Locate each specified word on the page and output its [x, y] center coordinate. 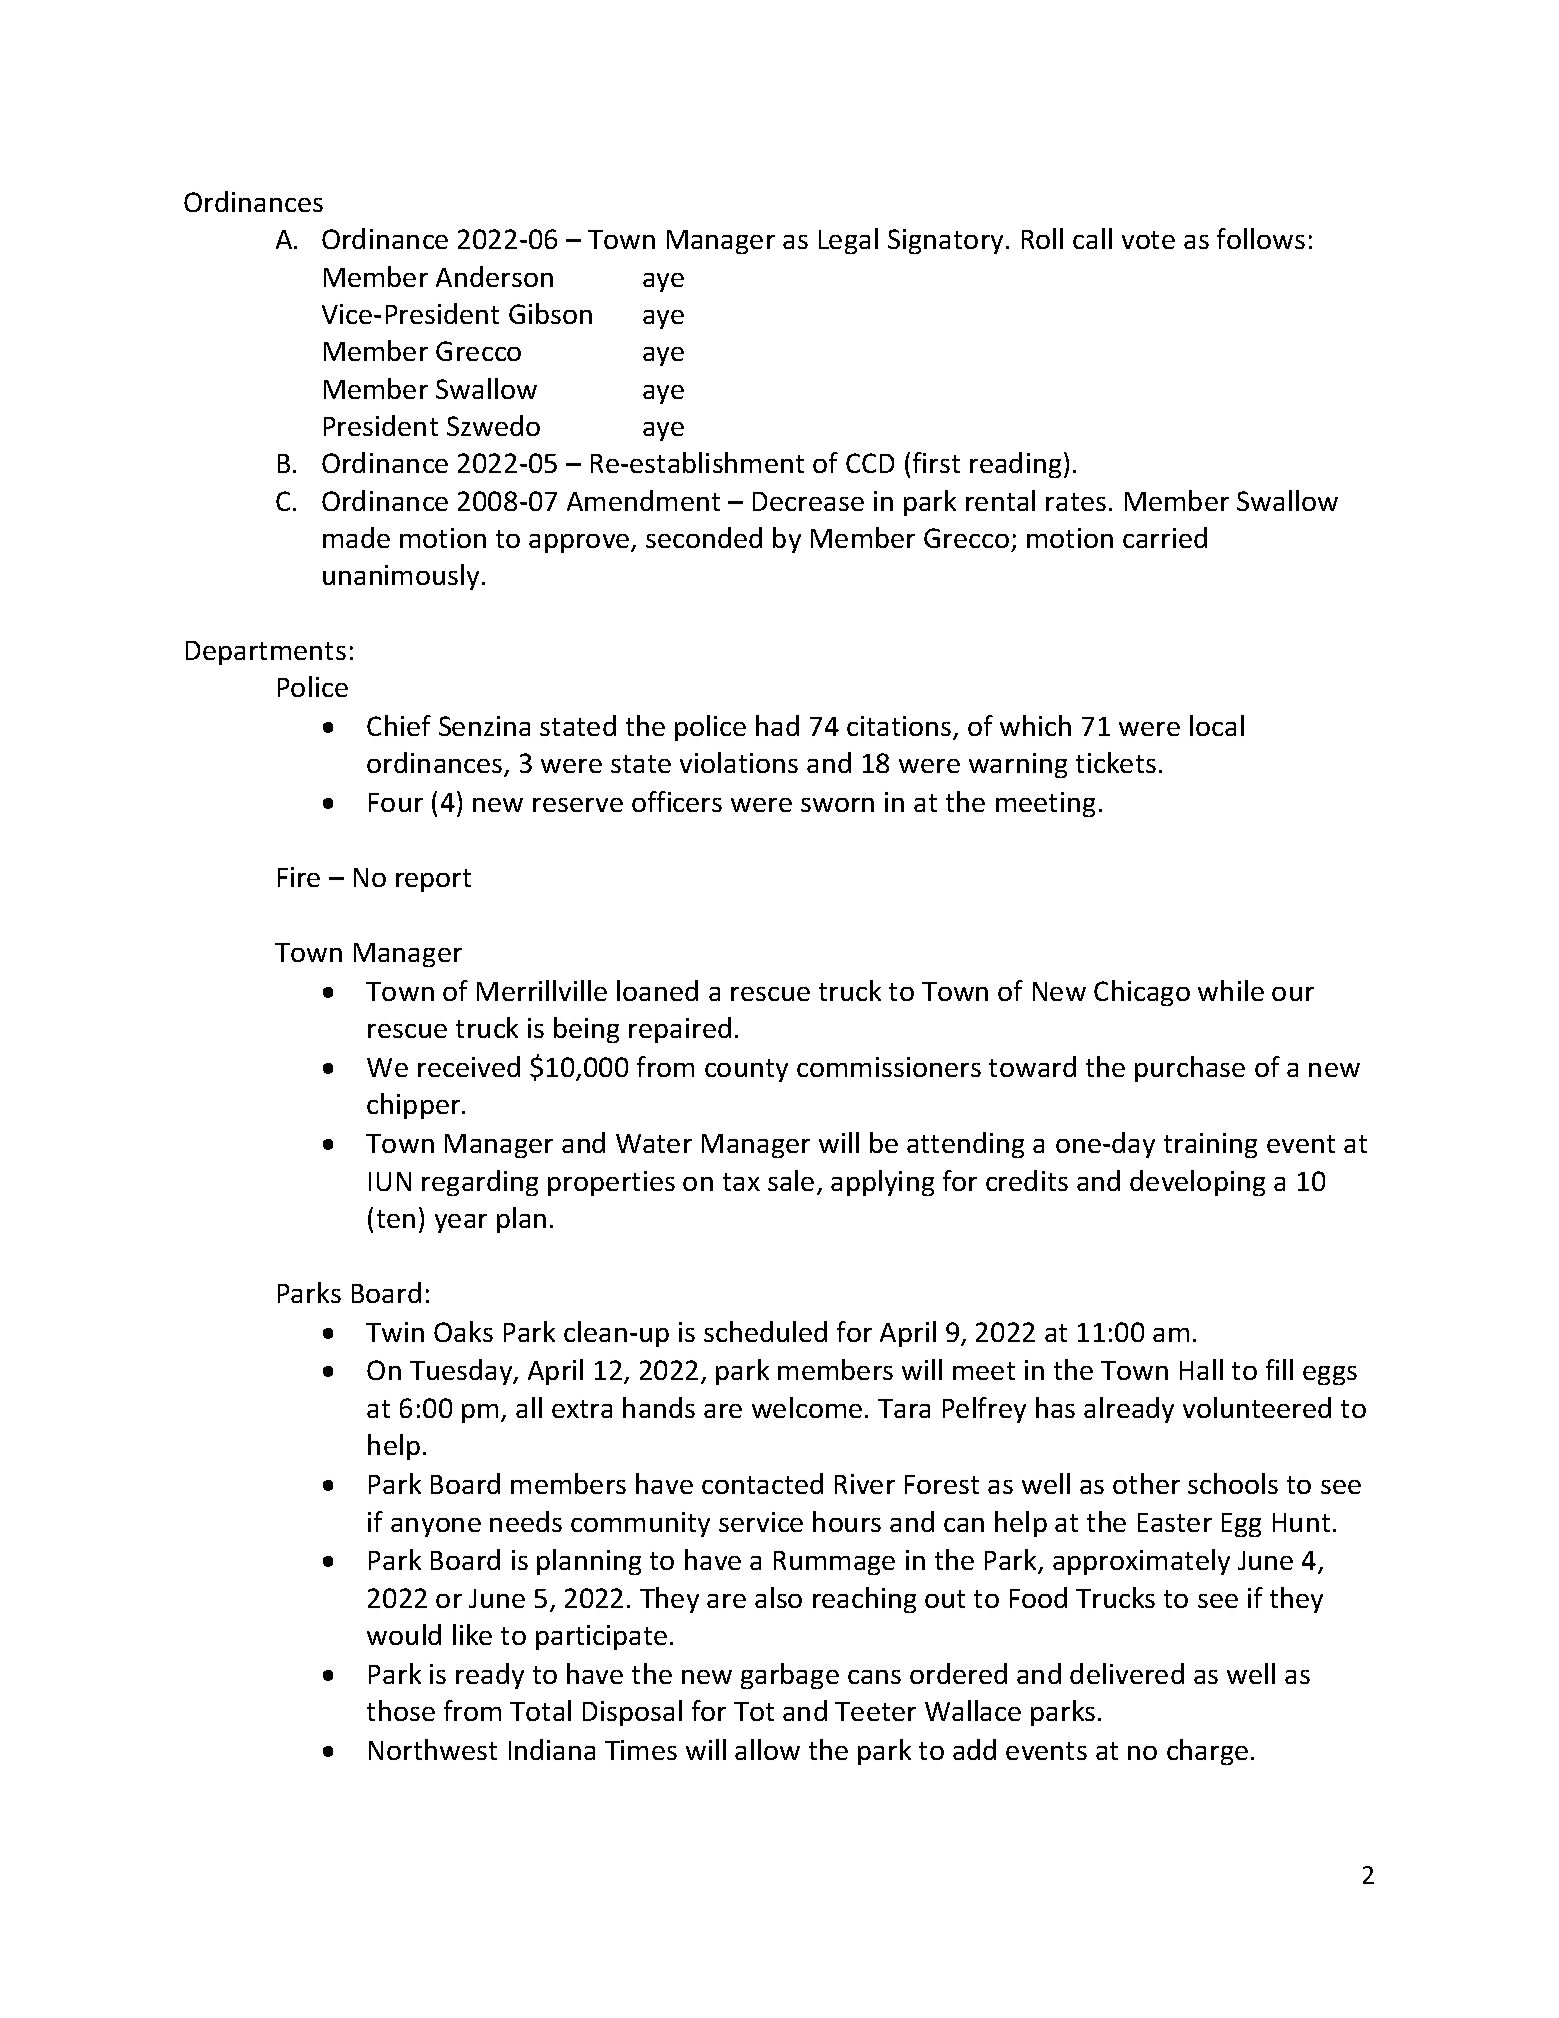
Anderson [494, 276]
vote [1148, 240]
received [469, 1066]
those [401, 1710]
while [1231, 990]
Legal [848, 241]
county [746, 1070]
